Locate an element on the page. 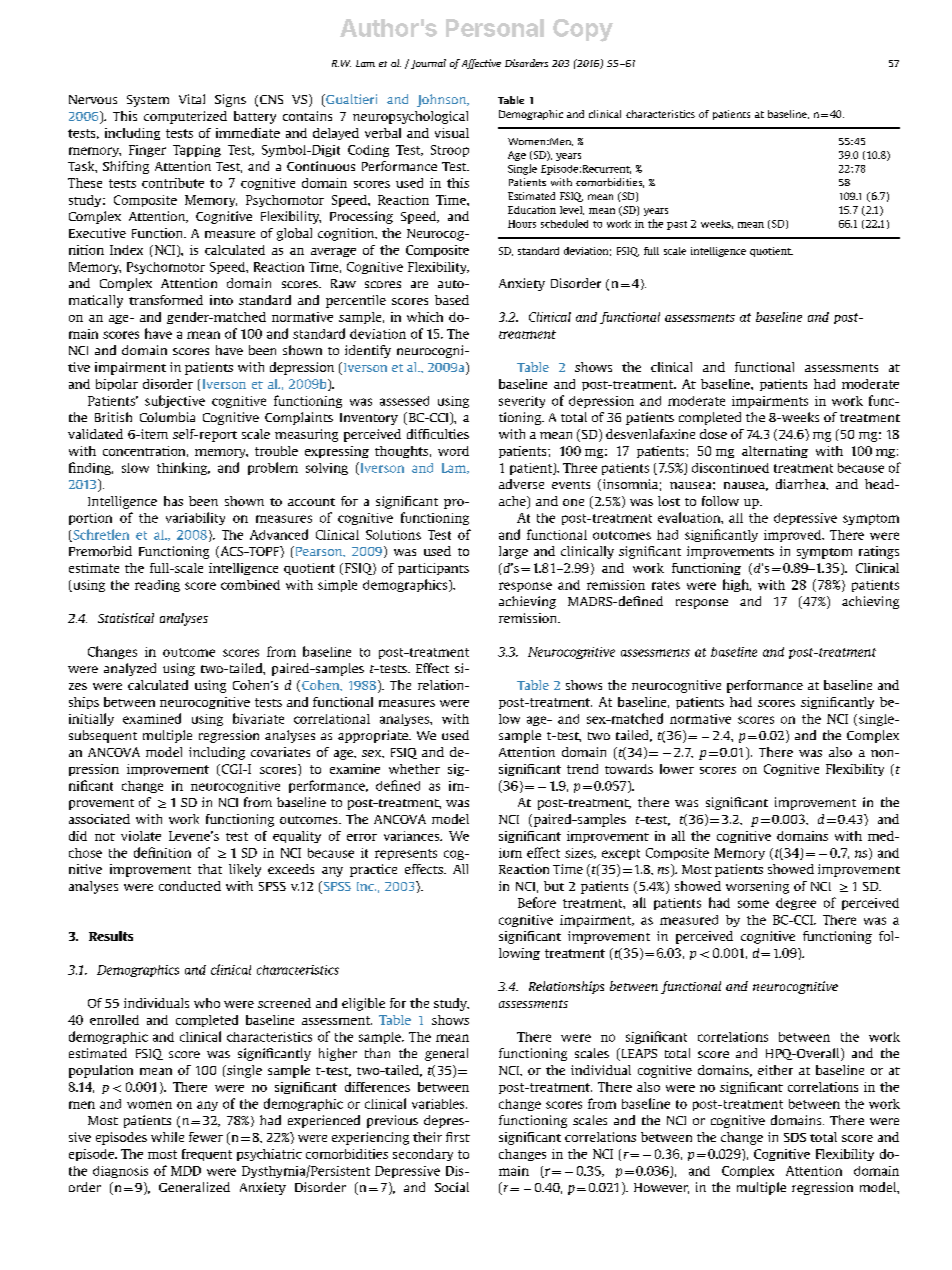  has is located at coordinates (173, 501).
